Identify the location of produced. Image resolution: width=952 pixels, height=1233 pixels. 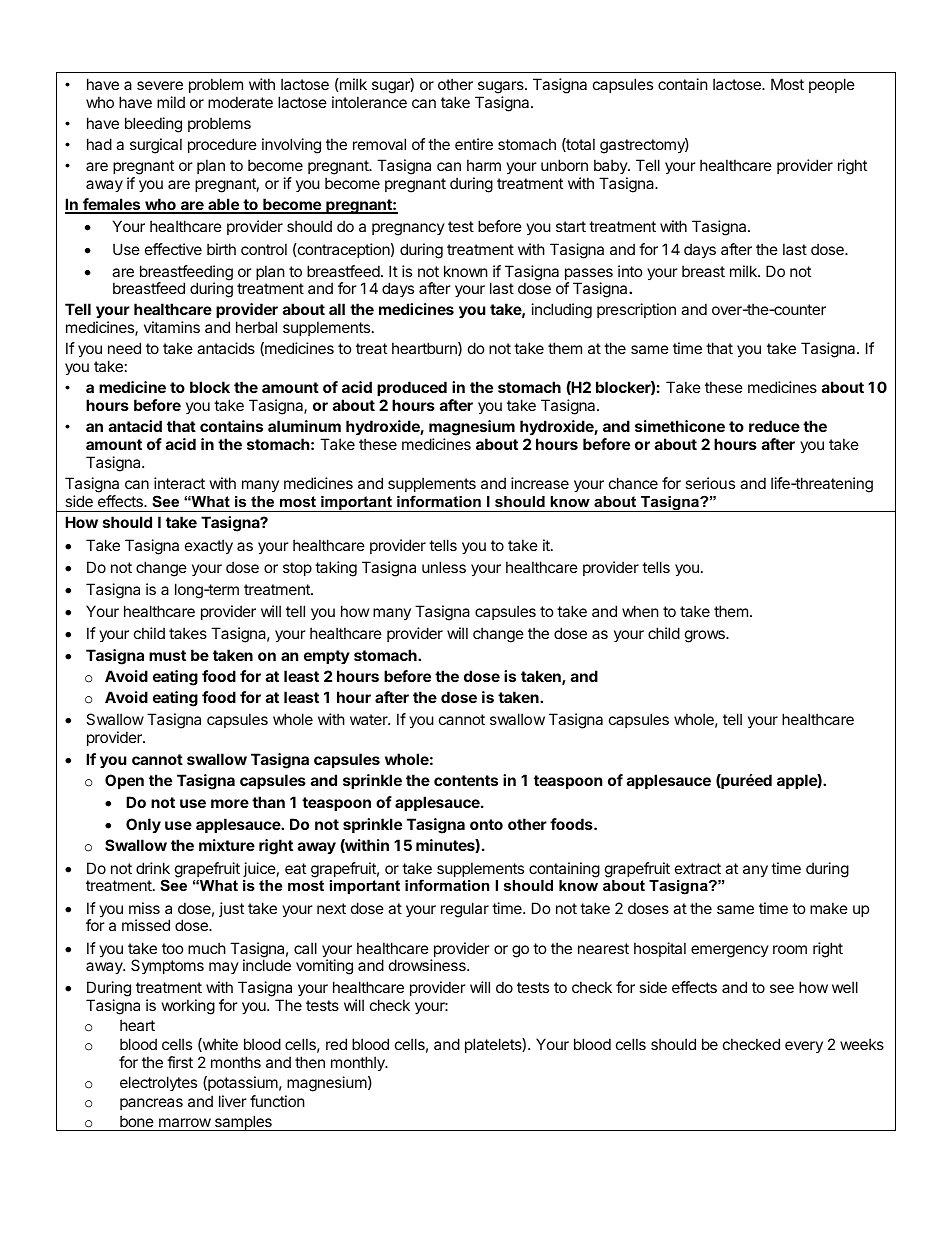
(412, 388).
